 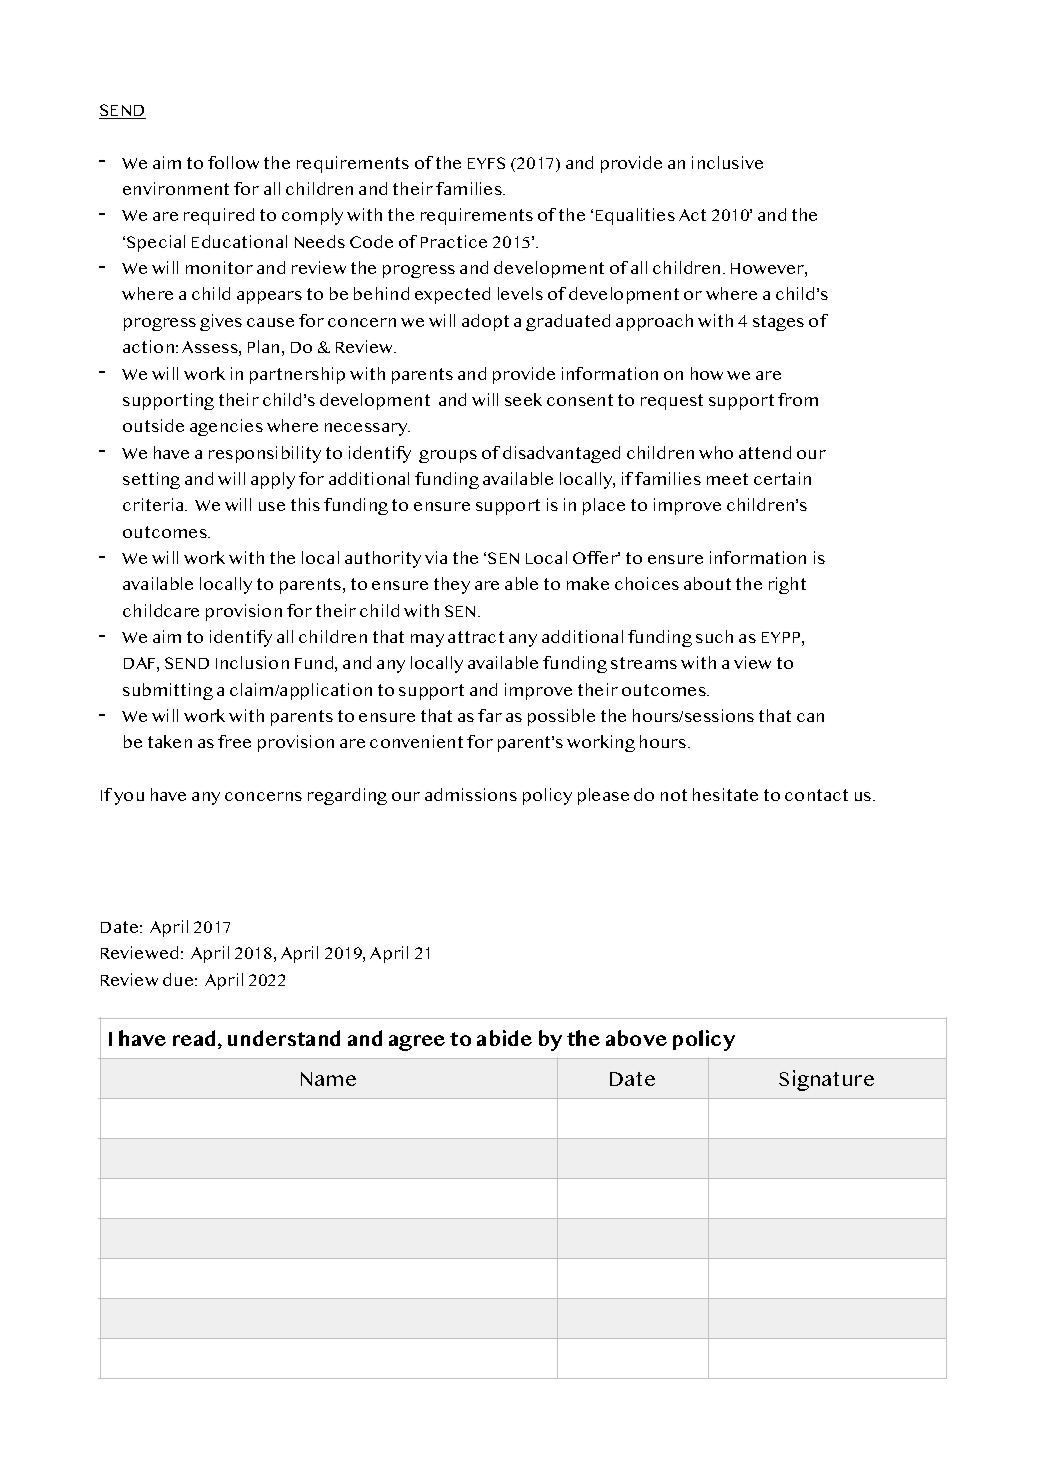 What do you see at coordinates (129, 798) in the document?
I see `you` at bounding box center [129, 798].
